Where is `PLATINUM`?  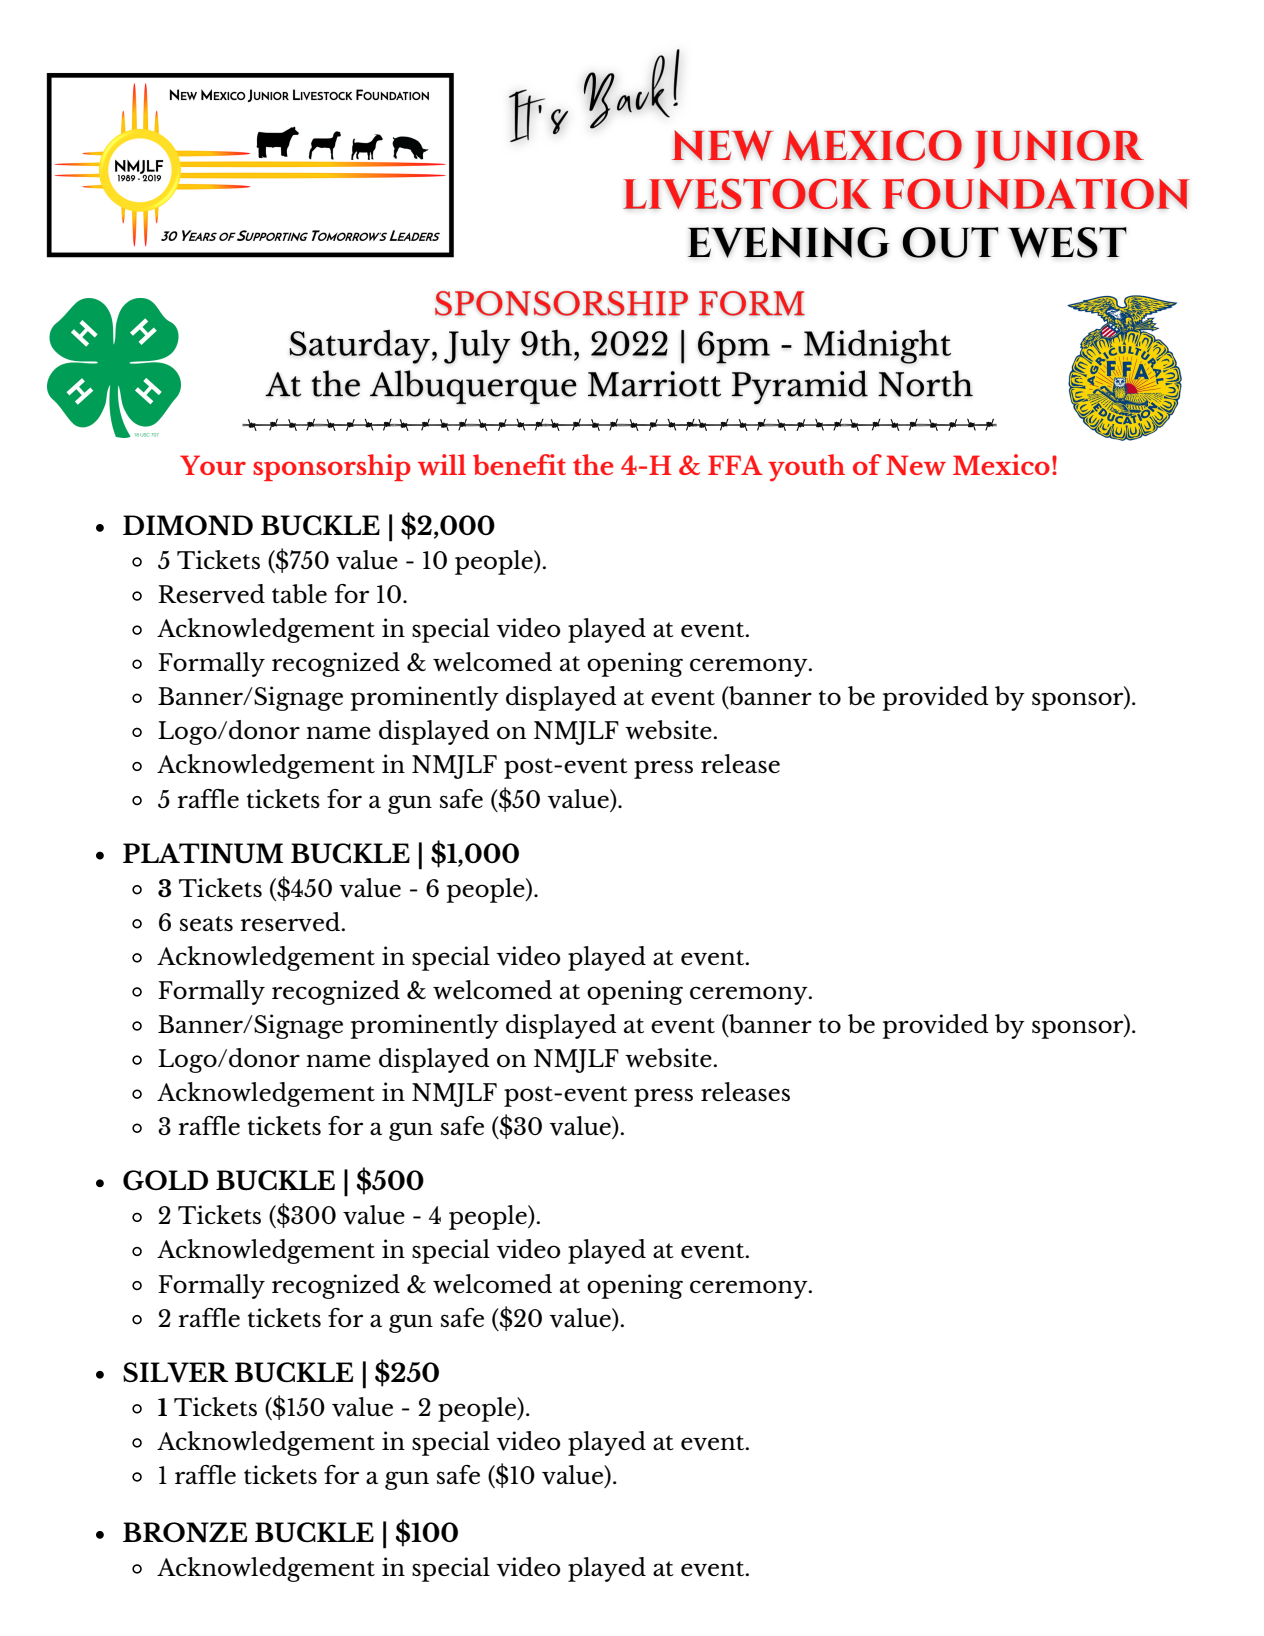 PLATINUM is located at coordinates (203, 853).
